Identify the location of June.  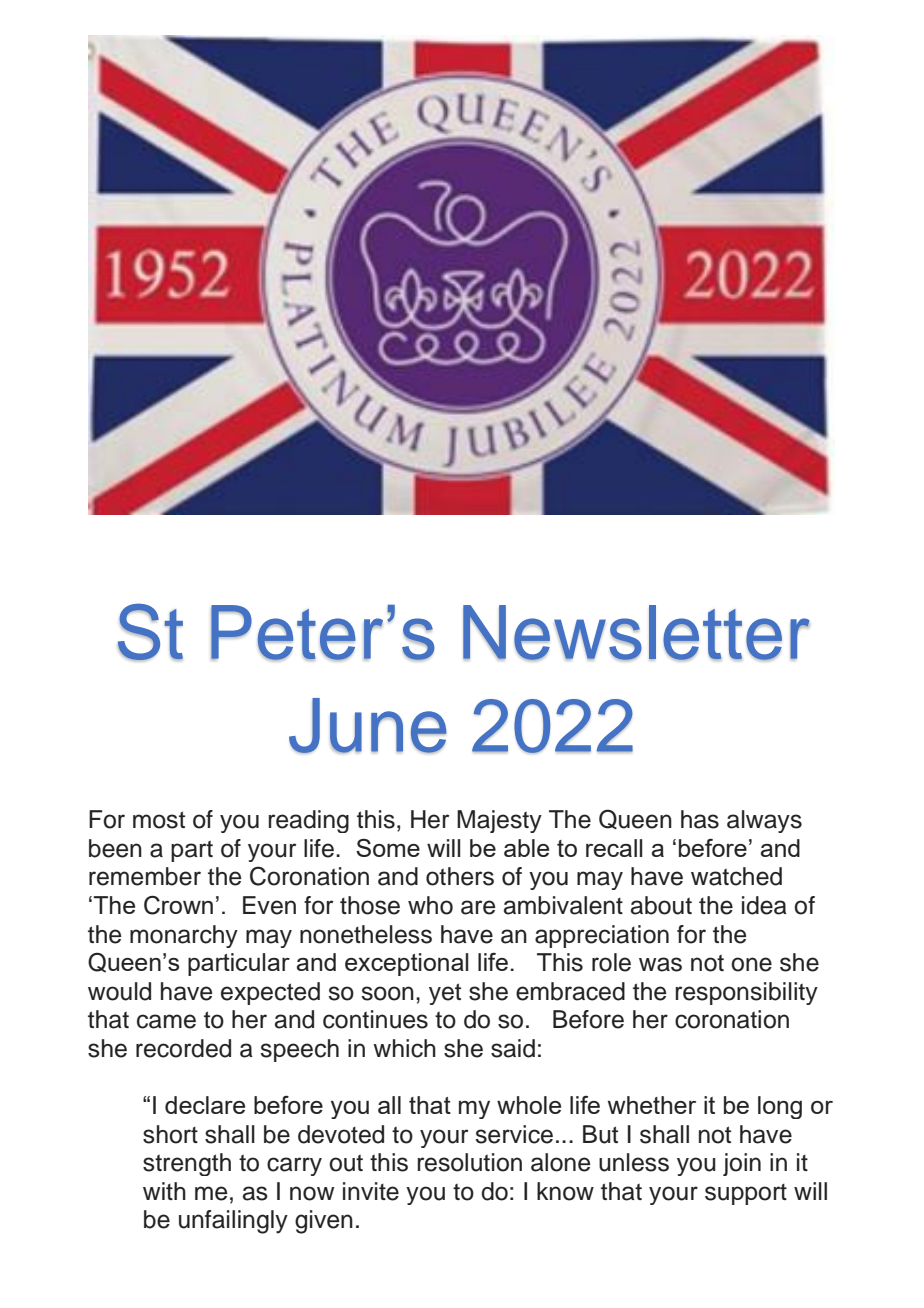
(368, 726).
